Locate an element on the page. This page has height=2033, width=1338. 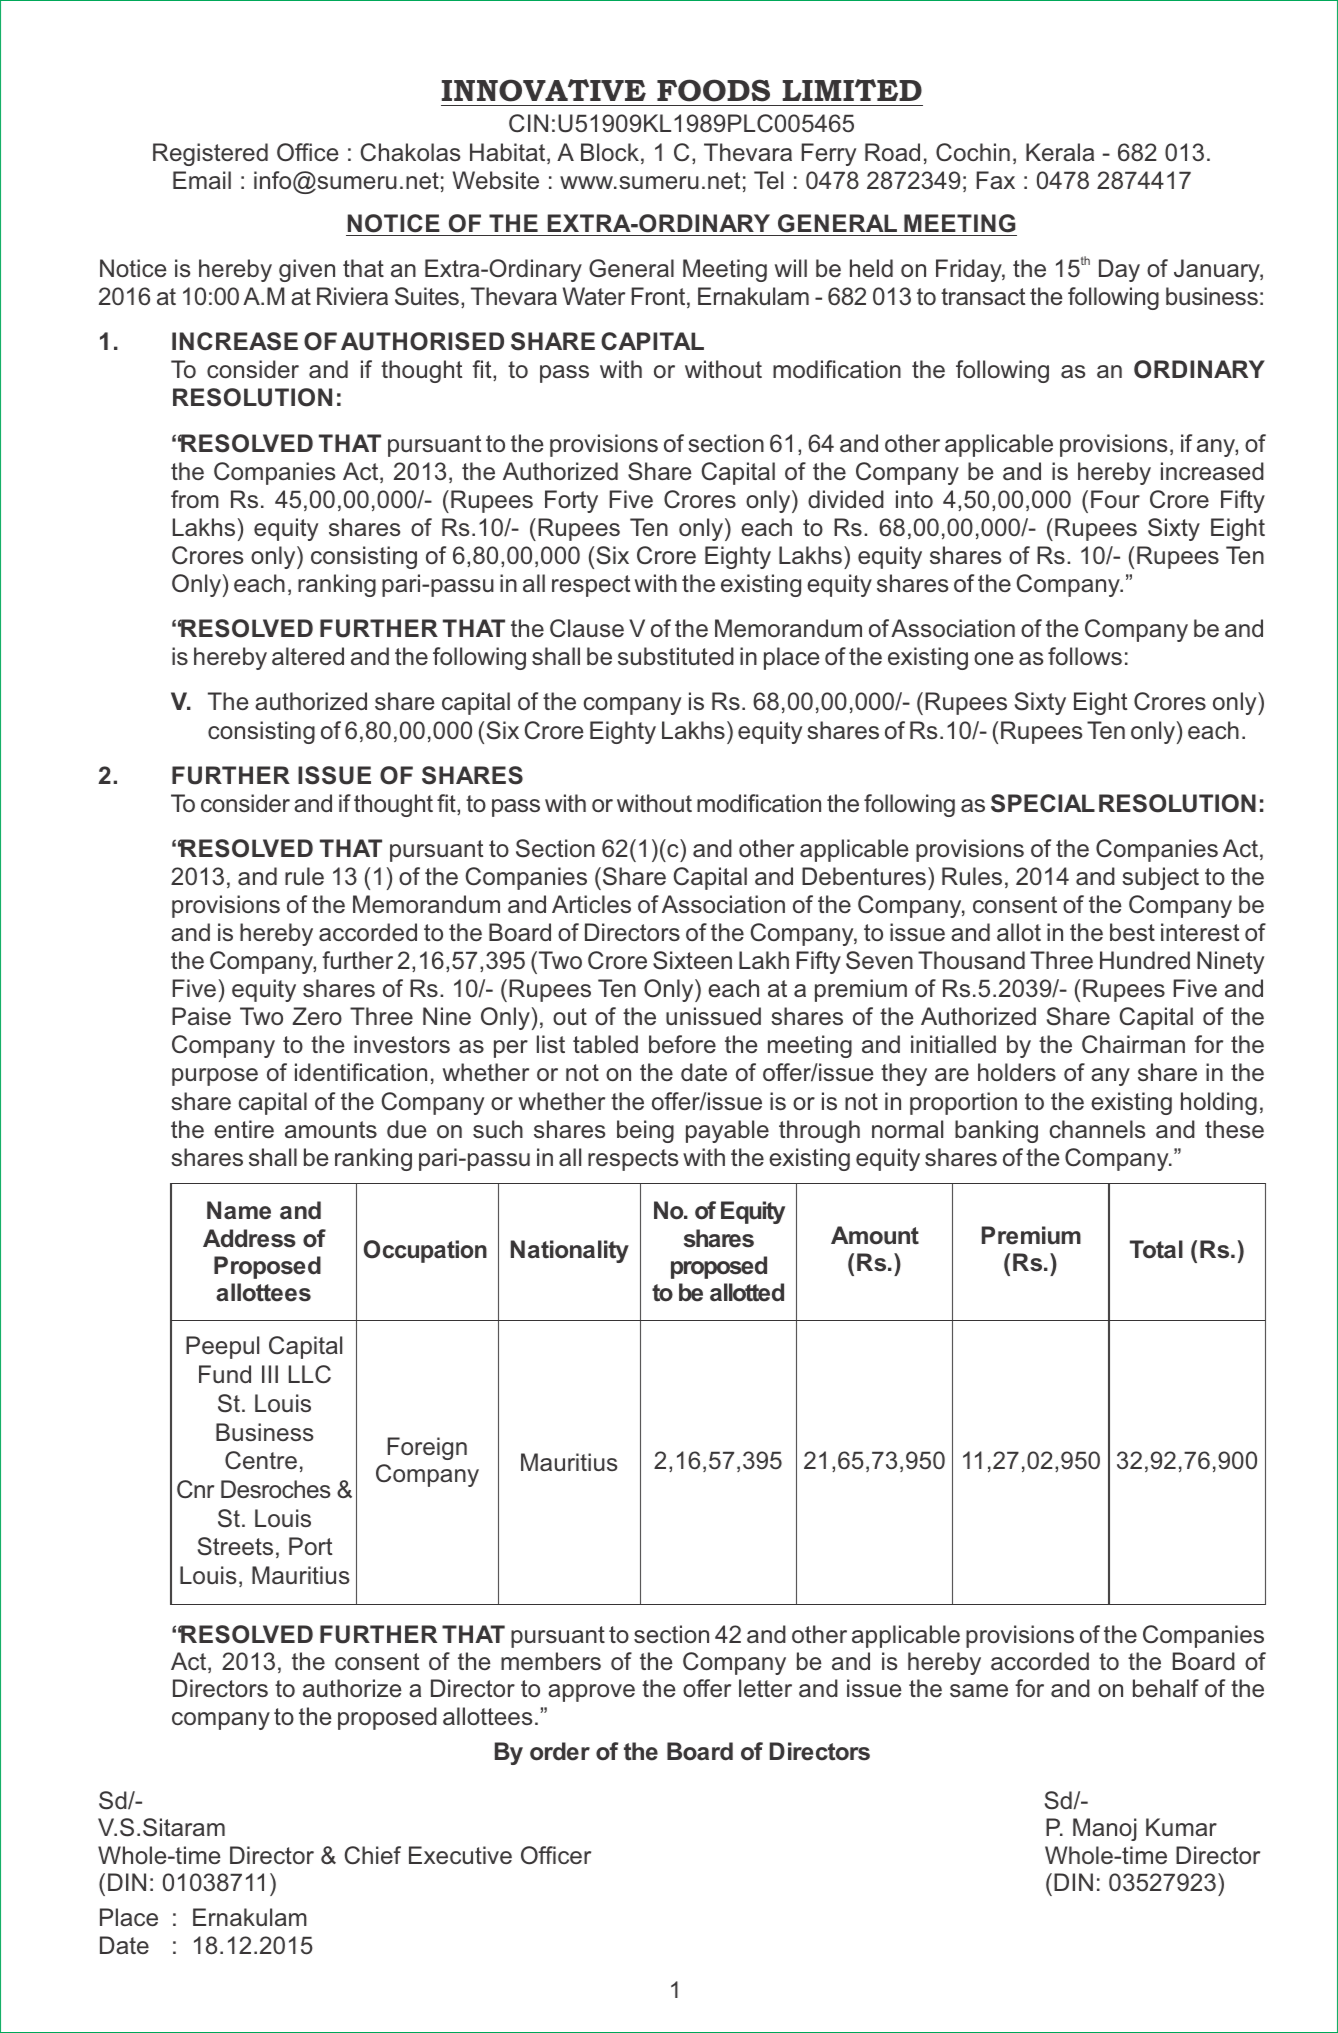
Registered is located at coordinates (210, 154).
